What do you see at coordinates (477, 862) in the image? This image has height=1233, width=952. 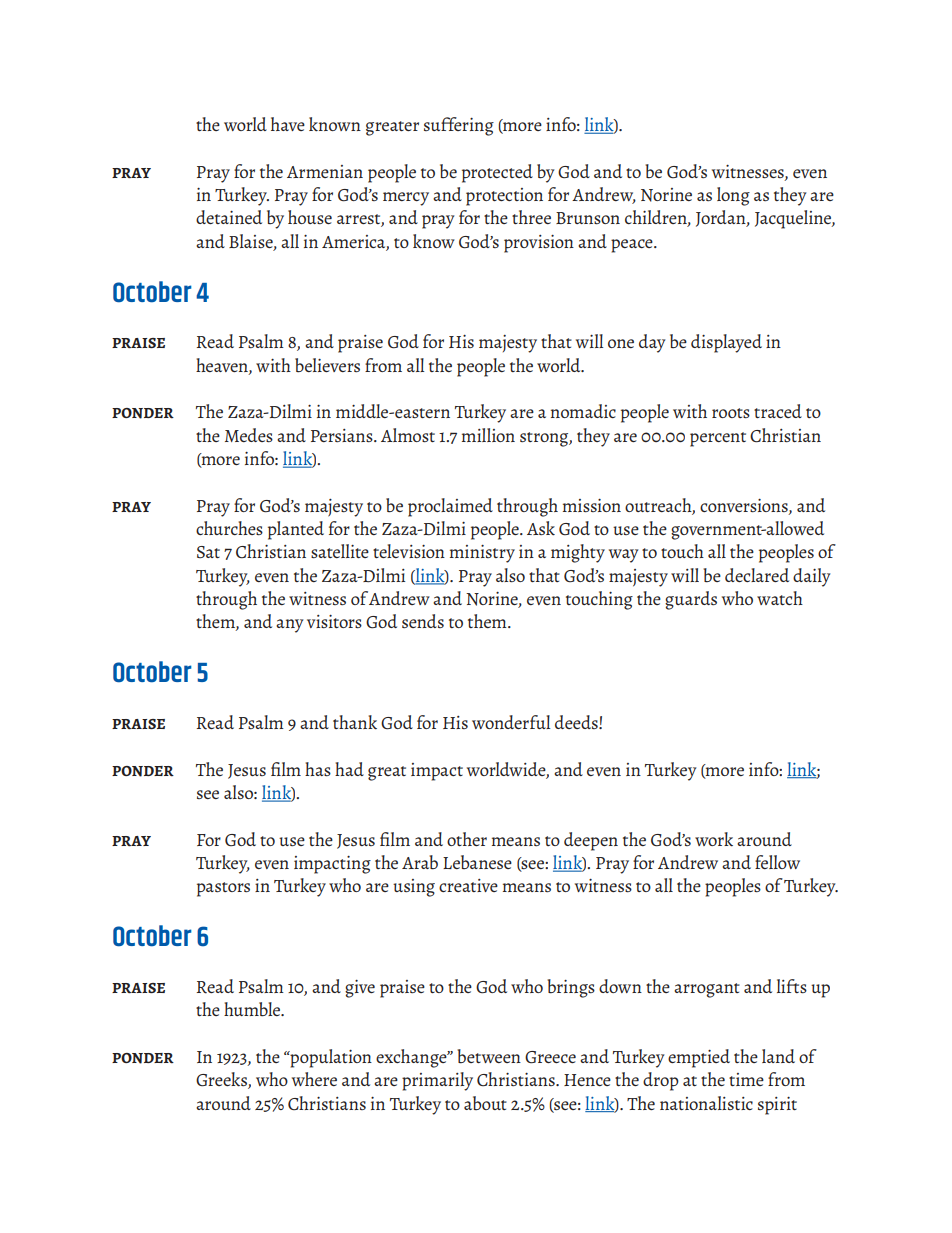 I see `Lebanese` at bounding box center [477, 862].
